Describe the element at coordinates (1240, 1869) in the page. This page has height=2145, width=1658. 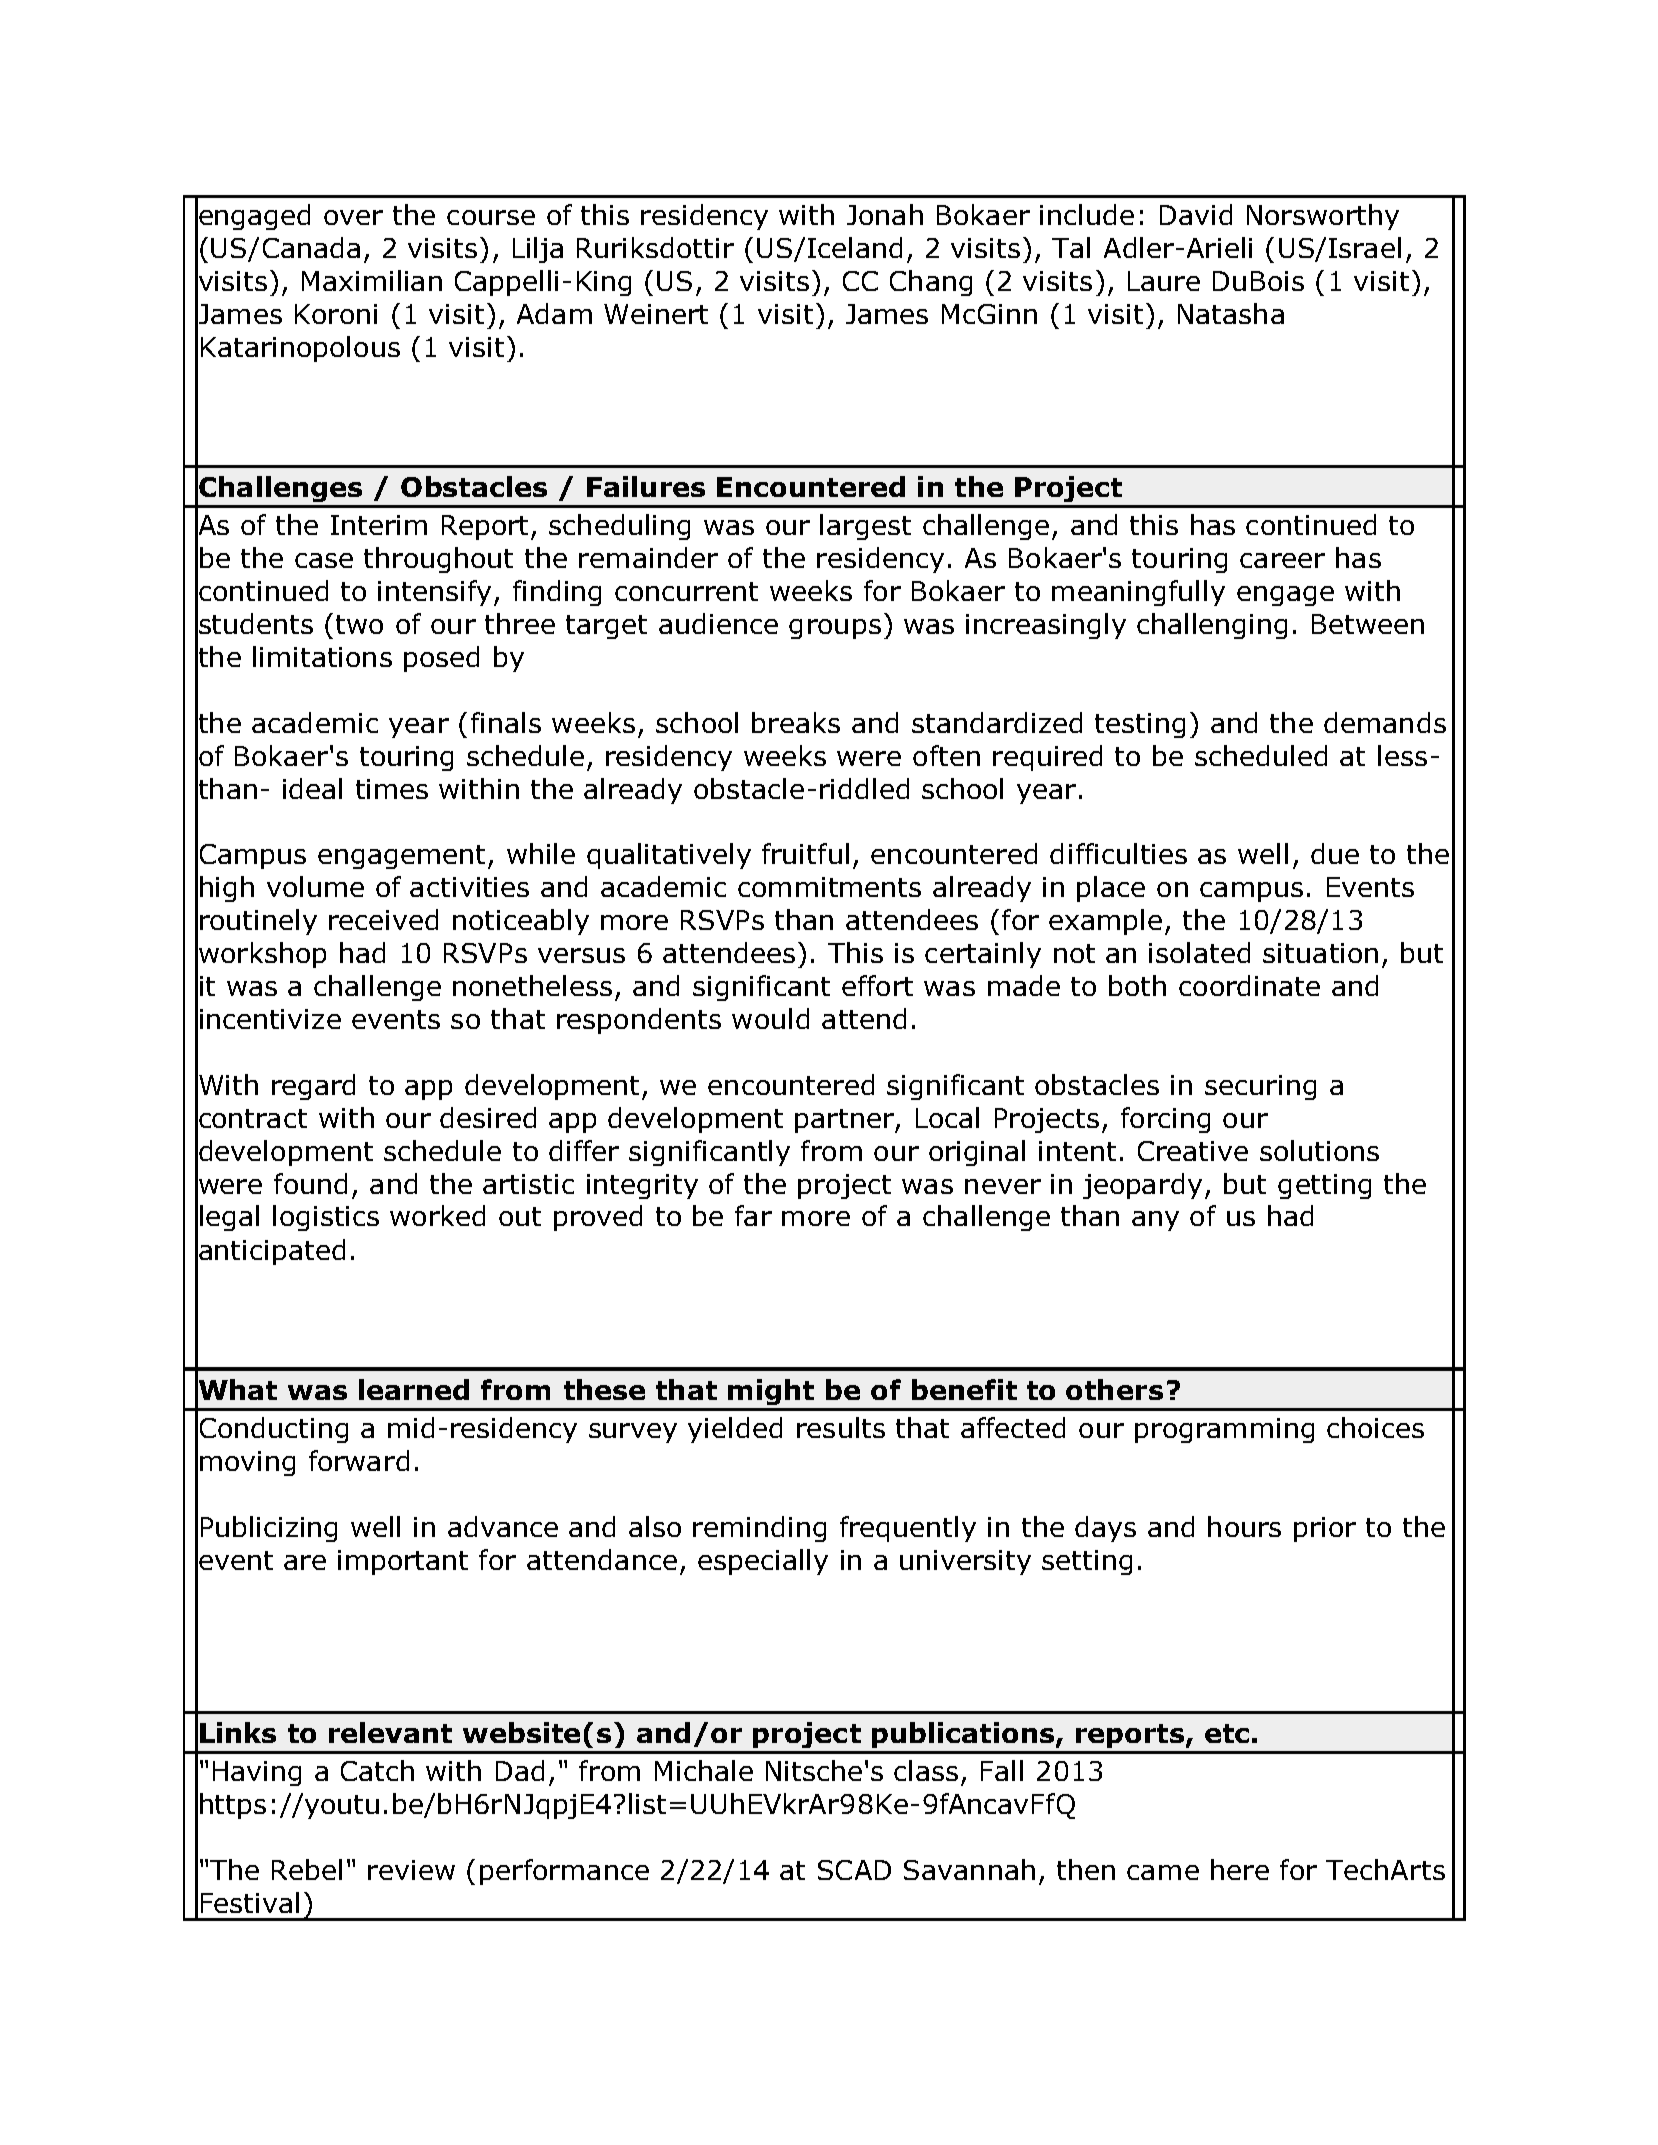
I see `here` at that location.
